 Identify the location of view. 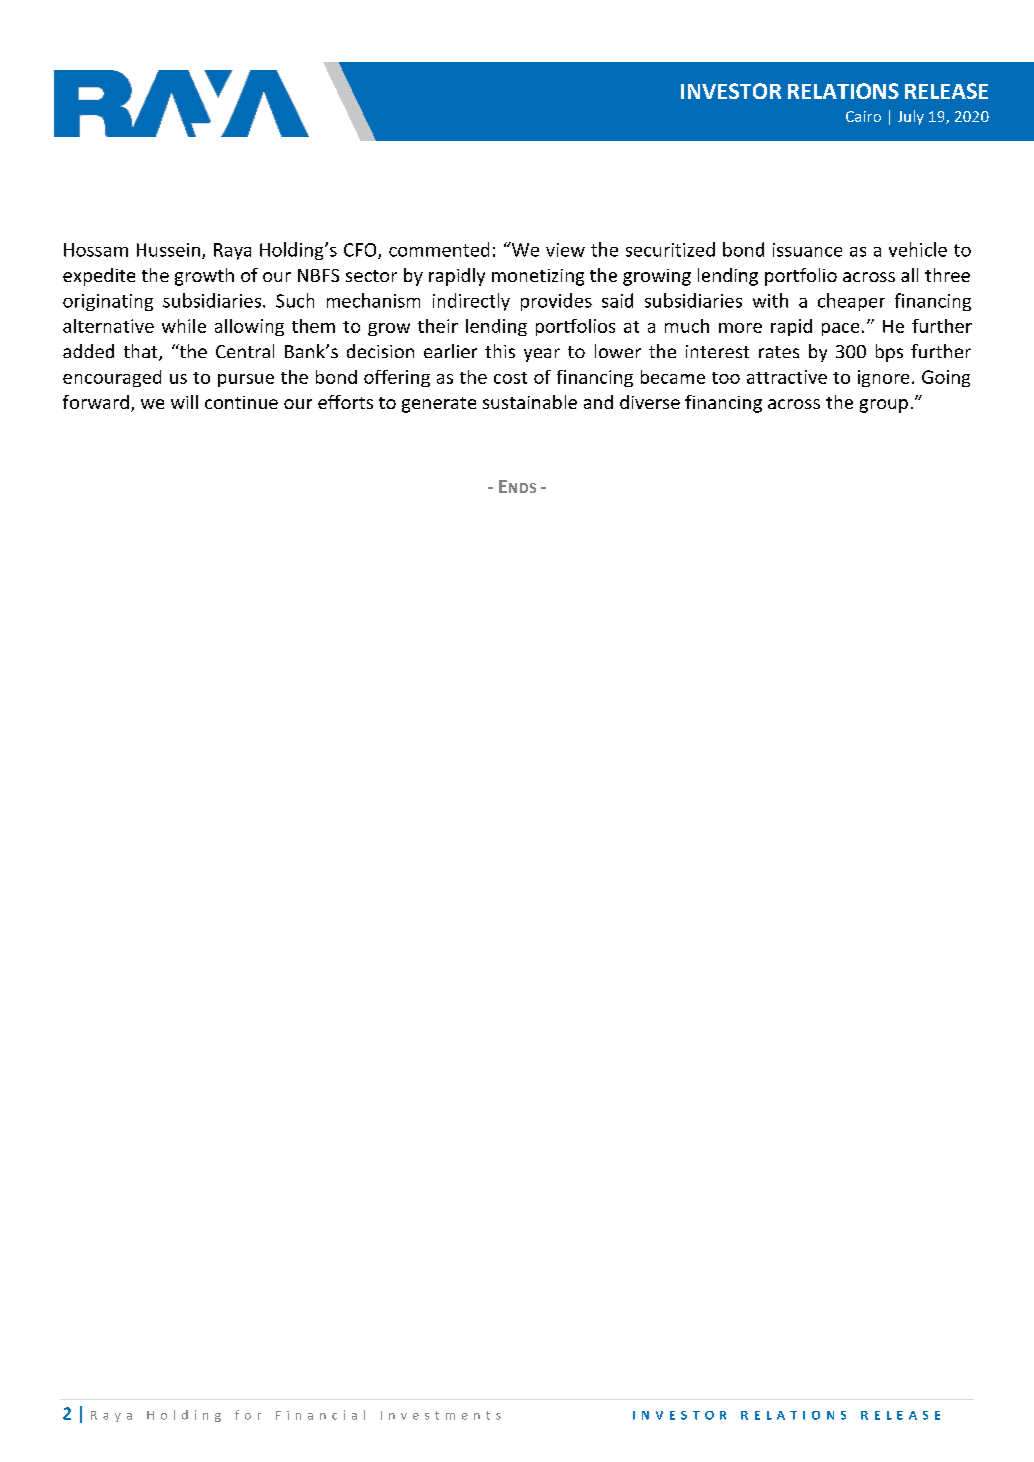
(565, 250).
